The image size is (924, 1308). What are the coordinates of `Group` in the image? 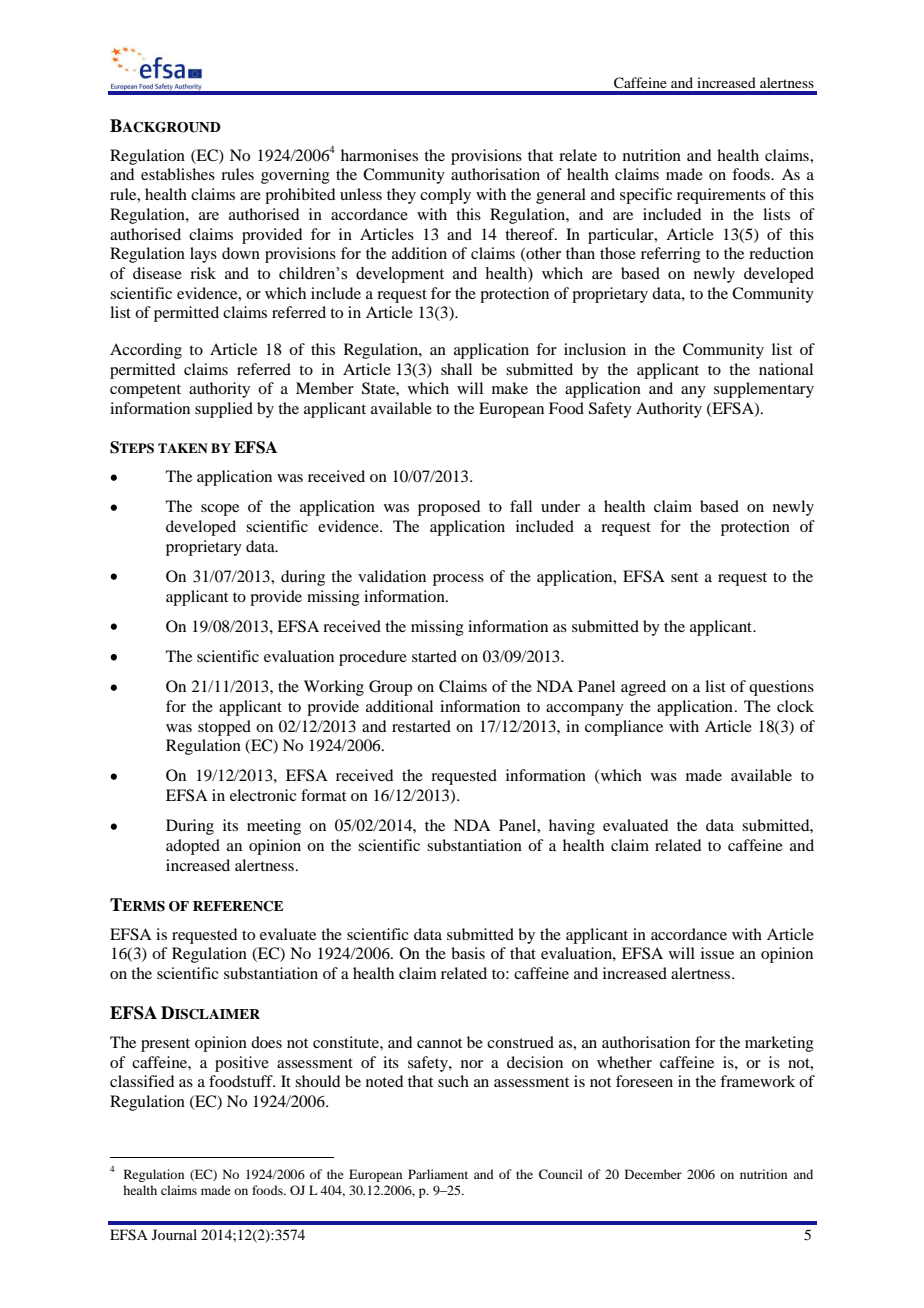 It's located at (390, 688).
